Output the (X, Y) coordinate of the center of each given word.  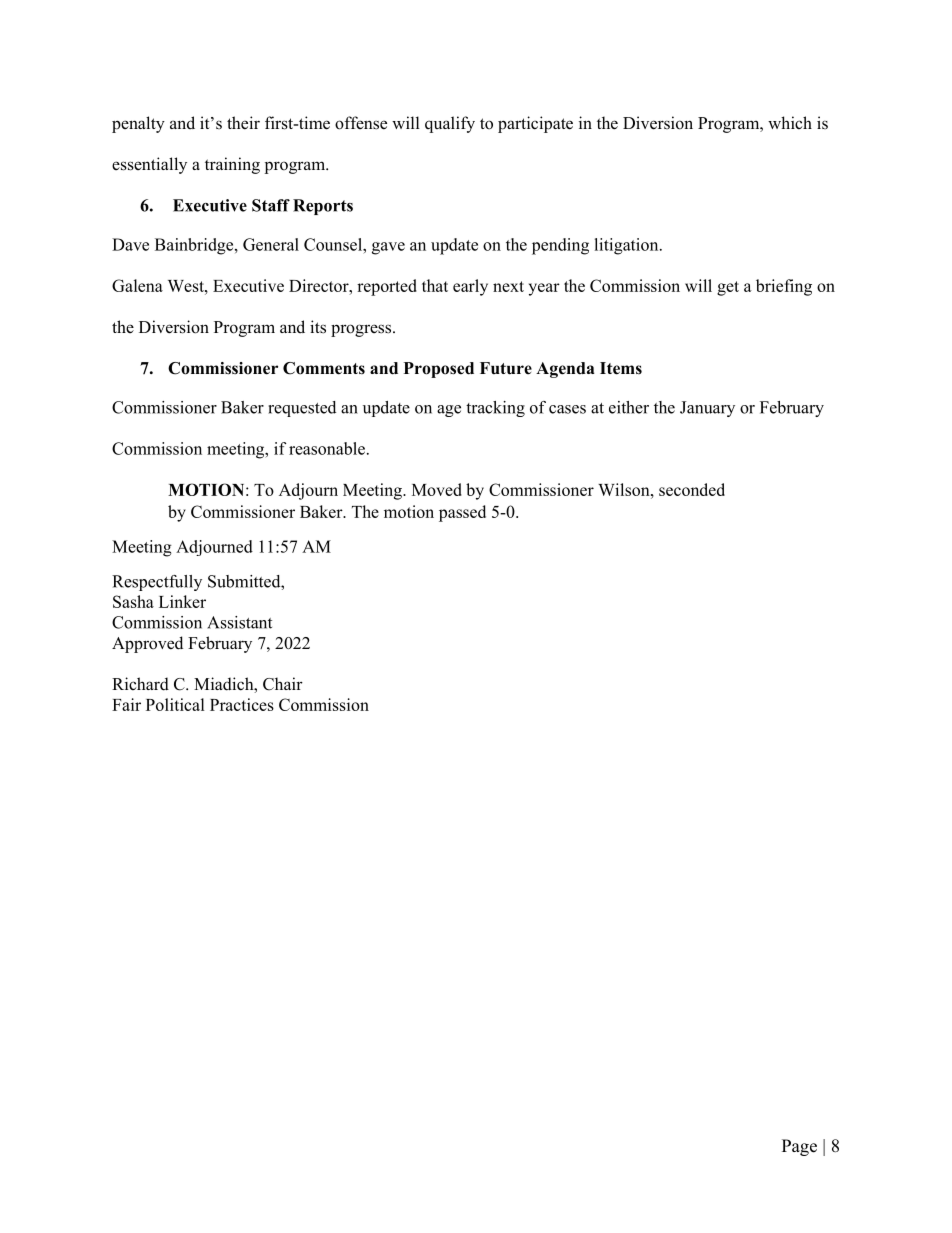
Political (175, 704)
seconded (692, 489)
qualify (450, 124)
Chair (283, 684)
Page (799, 1147)
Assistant (239, 622)
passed (462, 513)
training (232, 165)
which (790, 122)
